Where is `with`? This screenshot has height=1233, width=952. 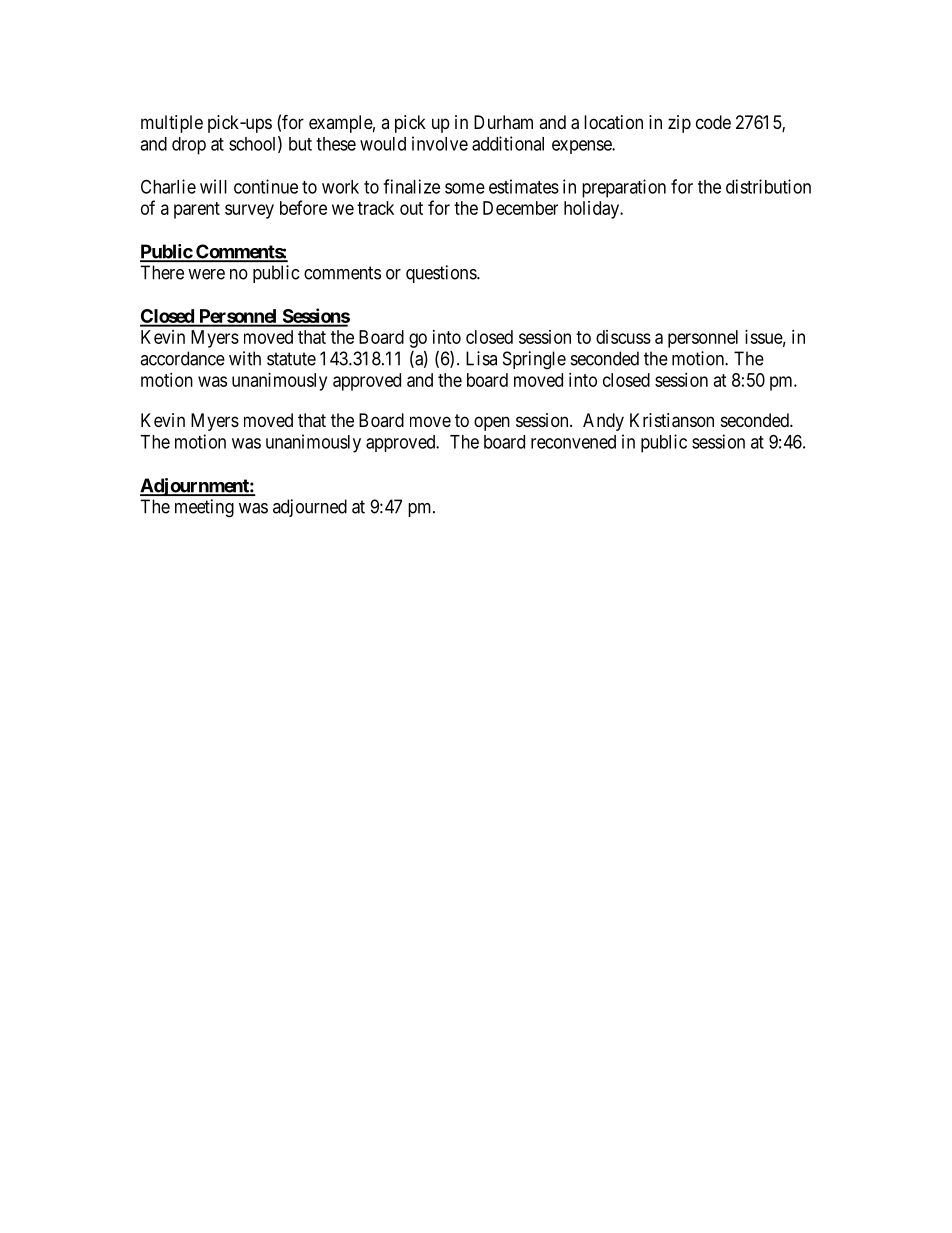
with is located at coordinates (245, 358).
